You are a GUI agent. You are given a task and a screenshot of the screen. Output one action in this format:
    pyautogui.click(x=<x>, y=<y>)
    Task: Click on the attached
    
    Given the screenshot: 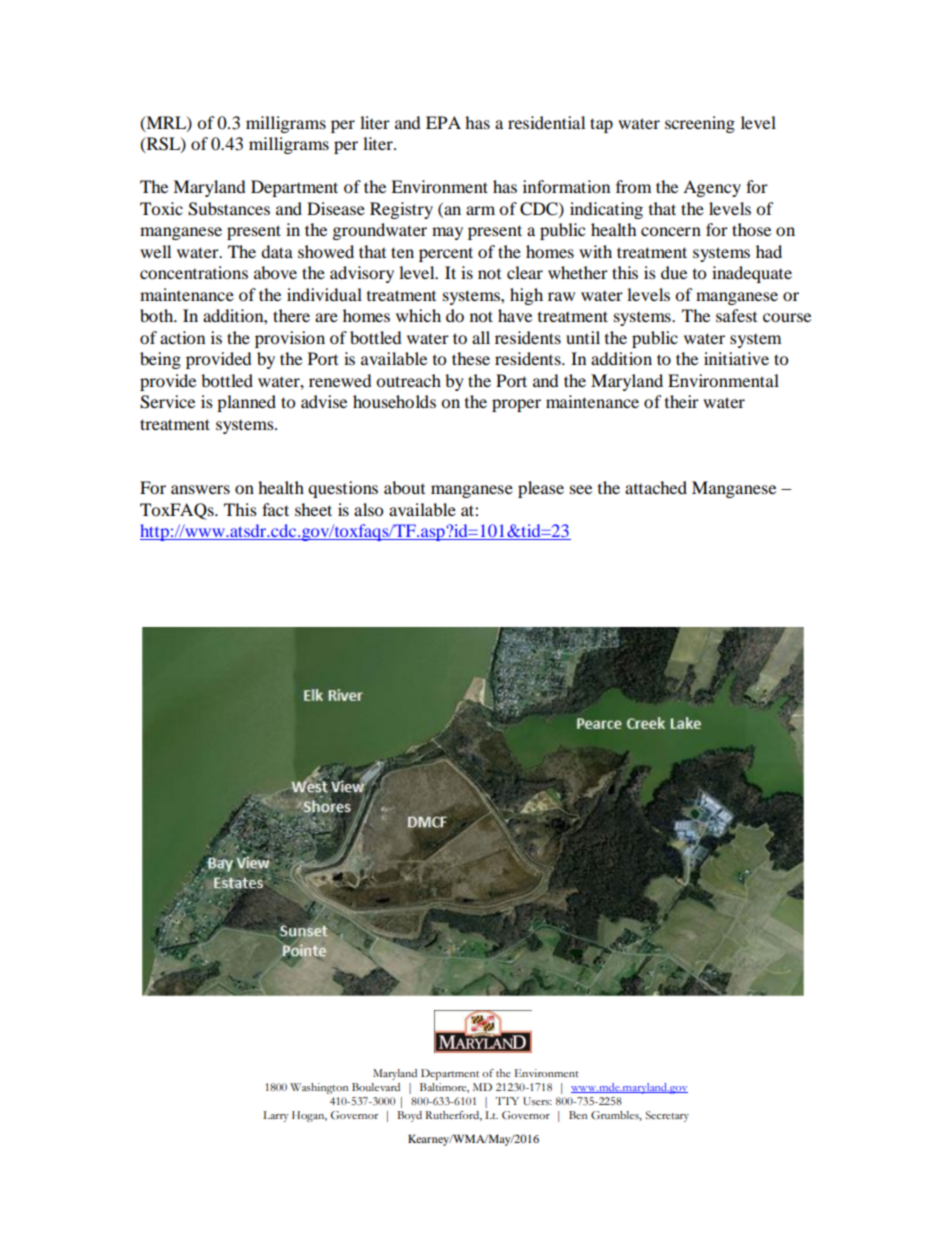 What is the action you would take?
    pyautogui.click(x=656, y=487)
